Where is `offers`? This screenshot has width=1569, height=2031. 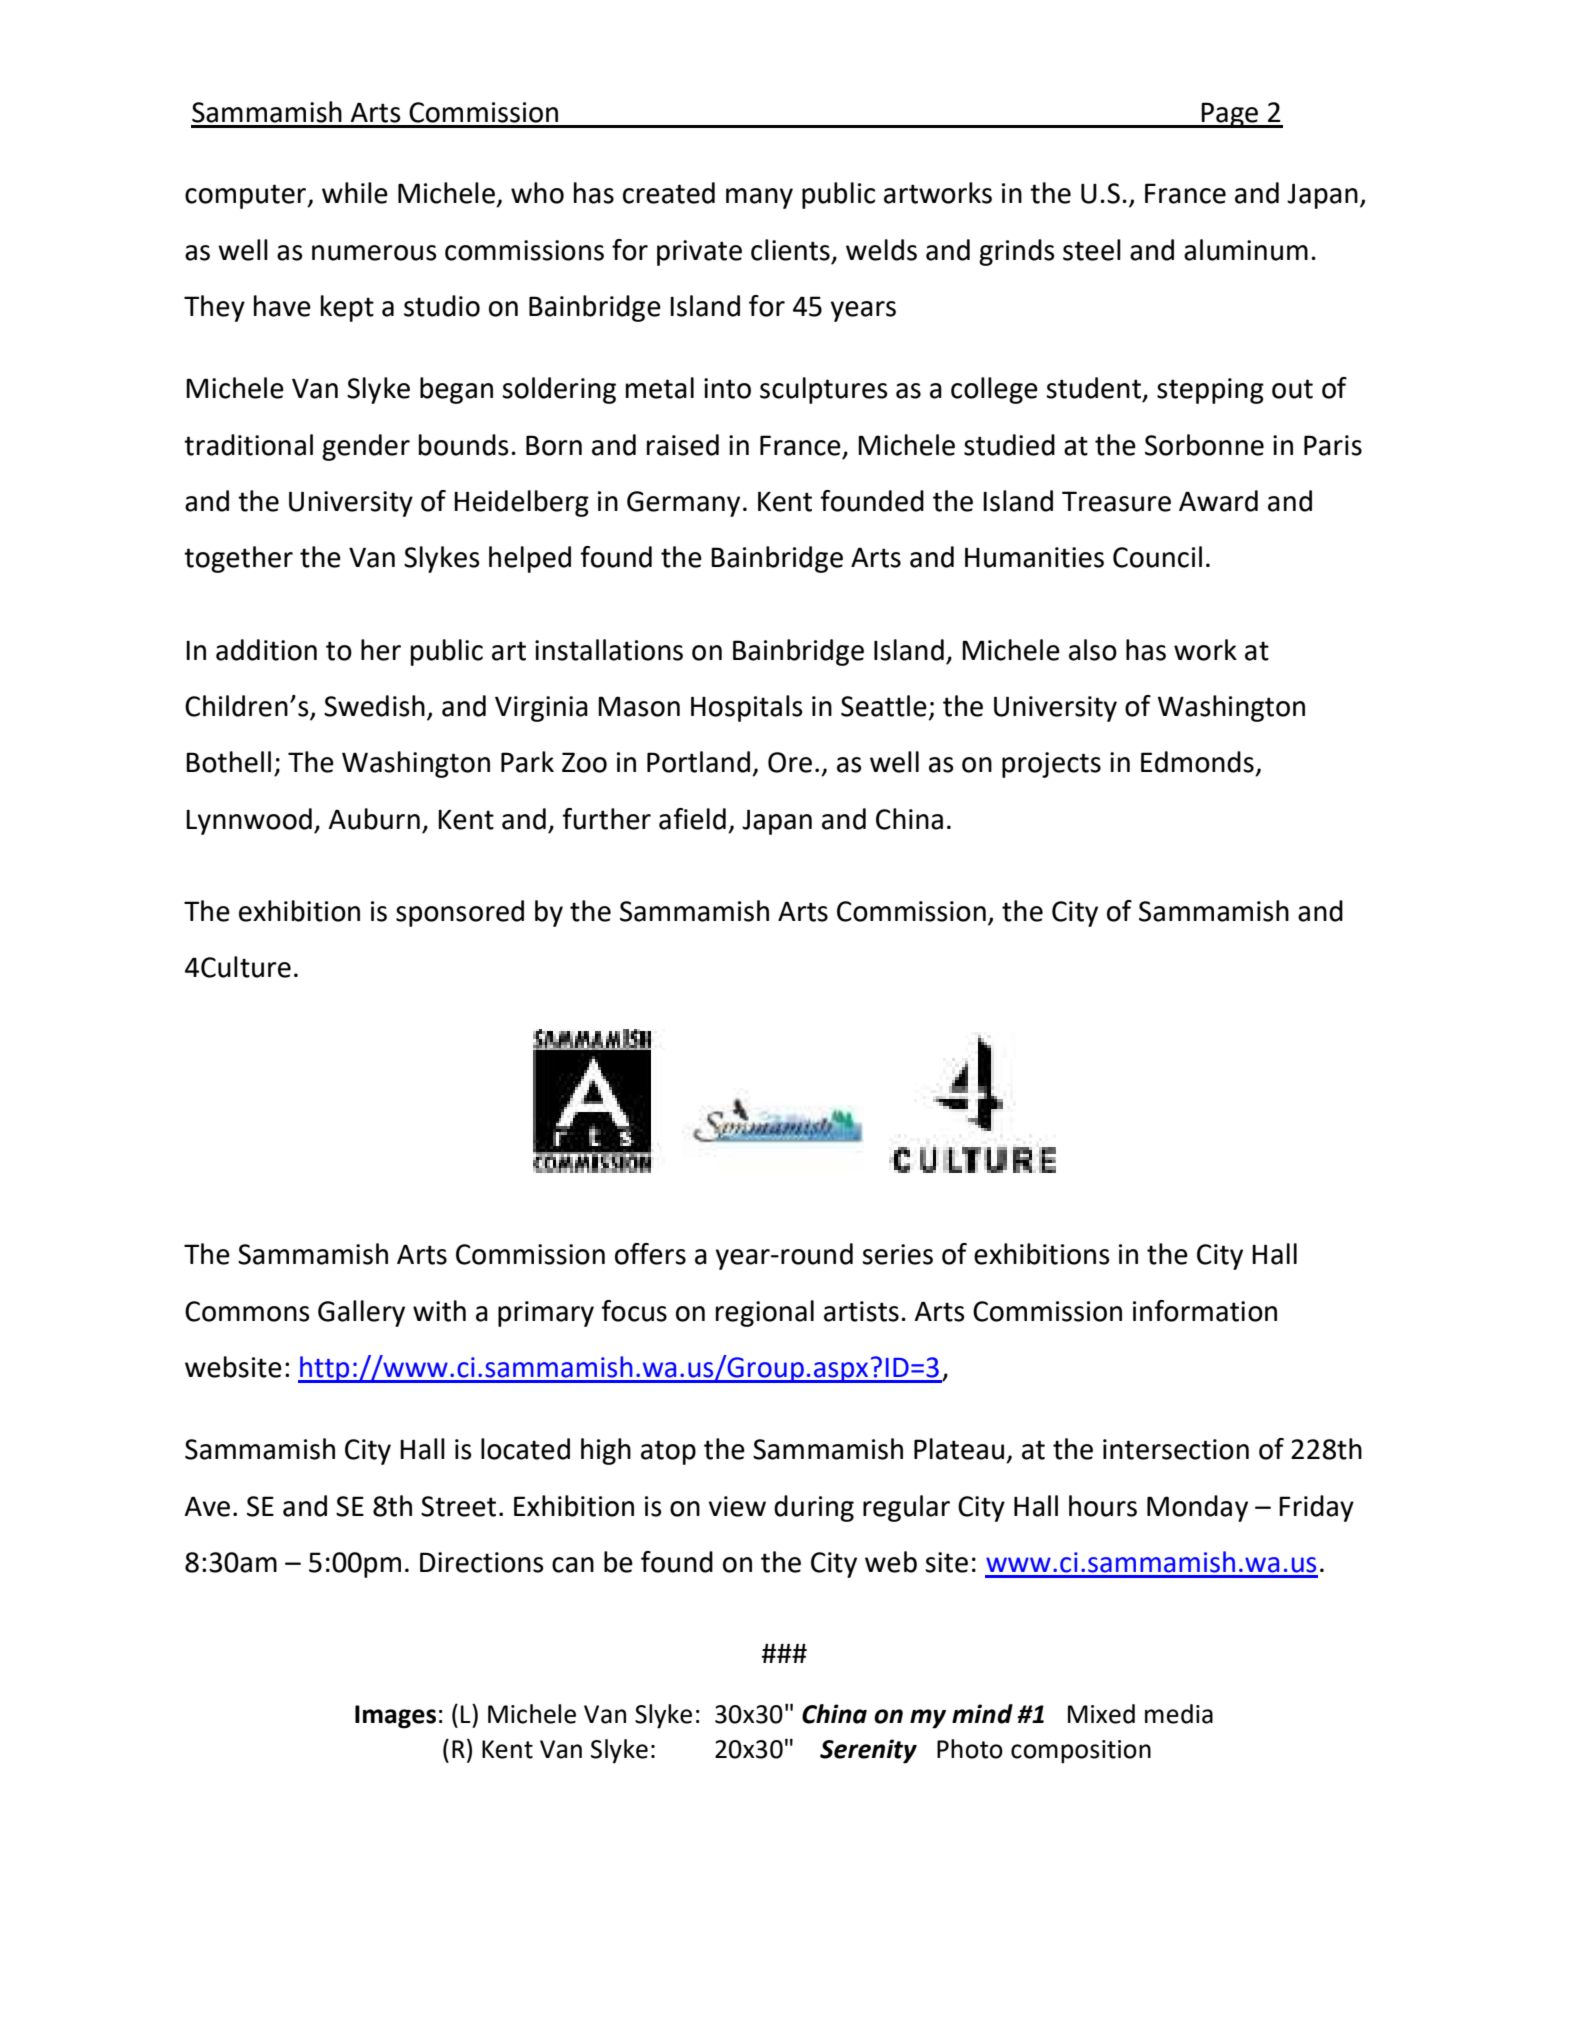
offers is located at coordinates (650, 1254).
